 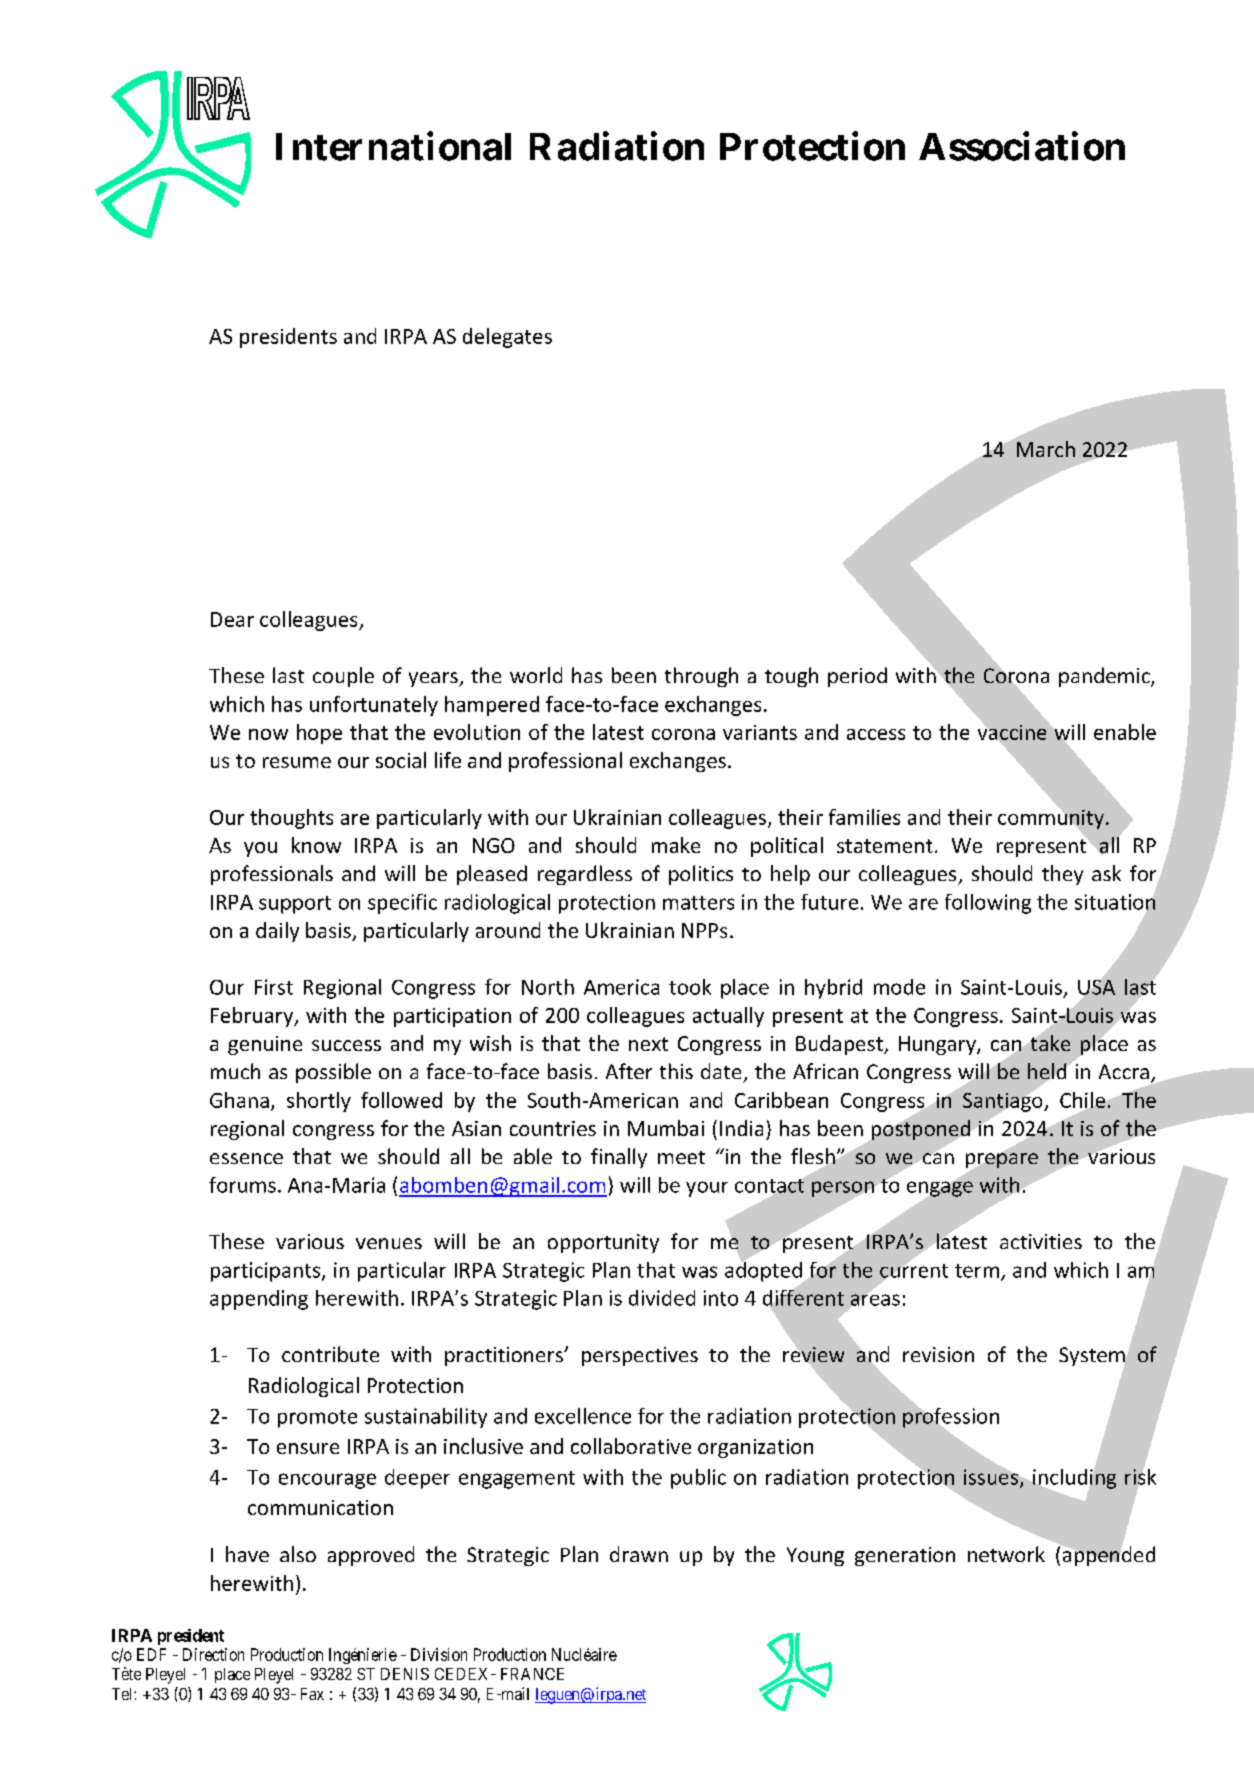 I want to click on drawn, so click(x=639, y=1554).
